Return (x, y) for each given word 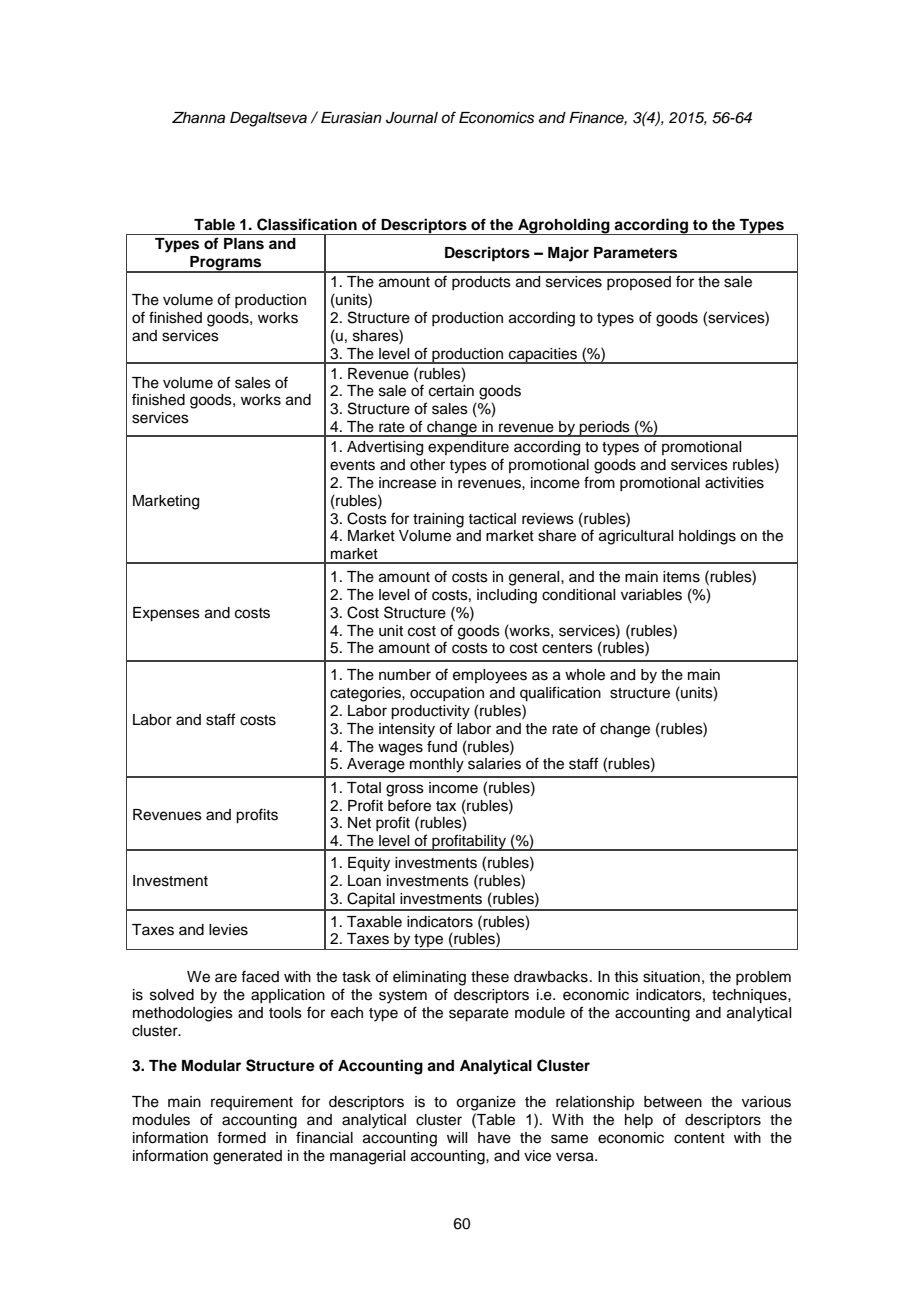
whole (585, 675)
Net (359, 823)
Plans (244, 244)
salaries (494, 764)
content (699, 1138)
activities (734, 483)
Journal (412, 118)
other (427, 465)
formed (241, 1137)
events (352, 465)
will (457, 1137)
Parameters (635, 253)
